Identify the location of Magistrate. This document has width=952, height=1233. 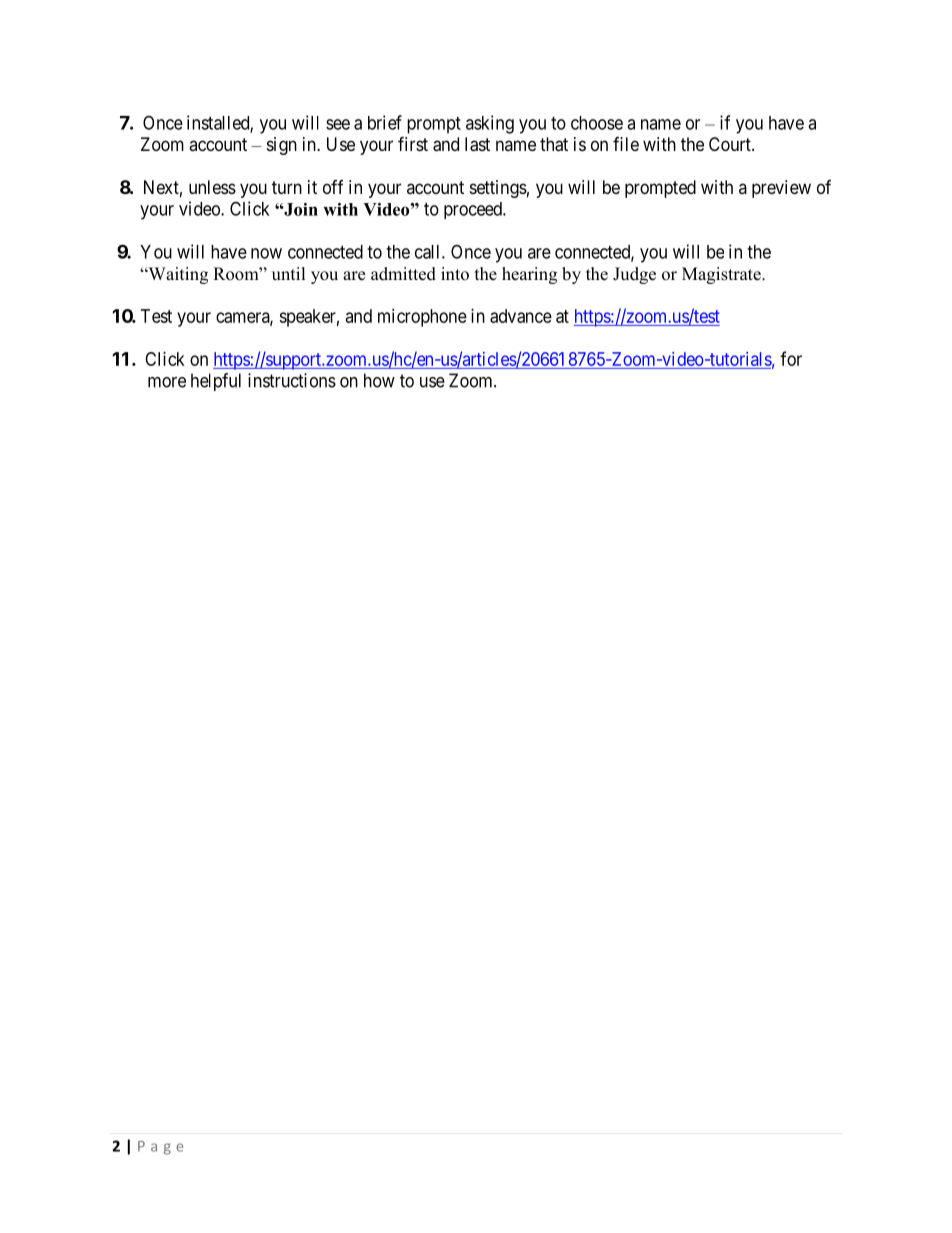
(722, 275).
